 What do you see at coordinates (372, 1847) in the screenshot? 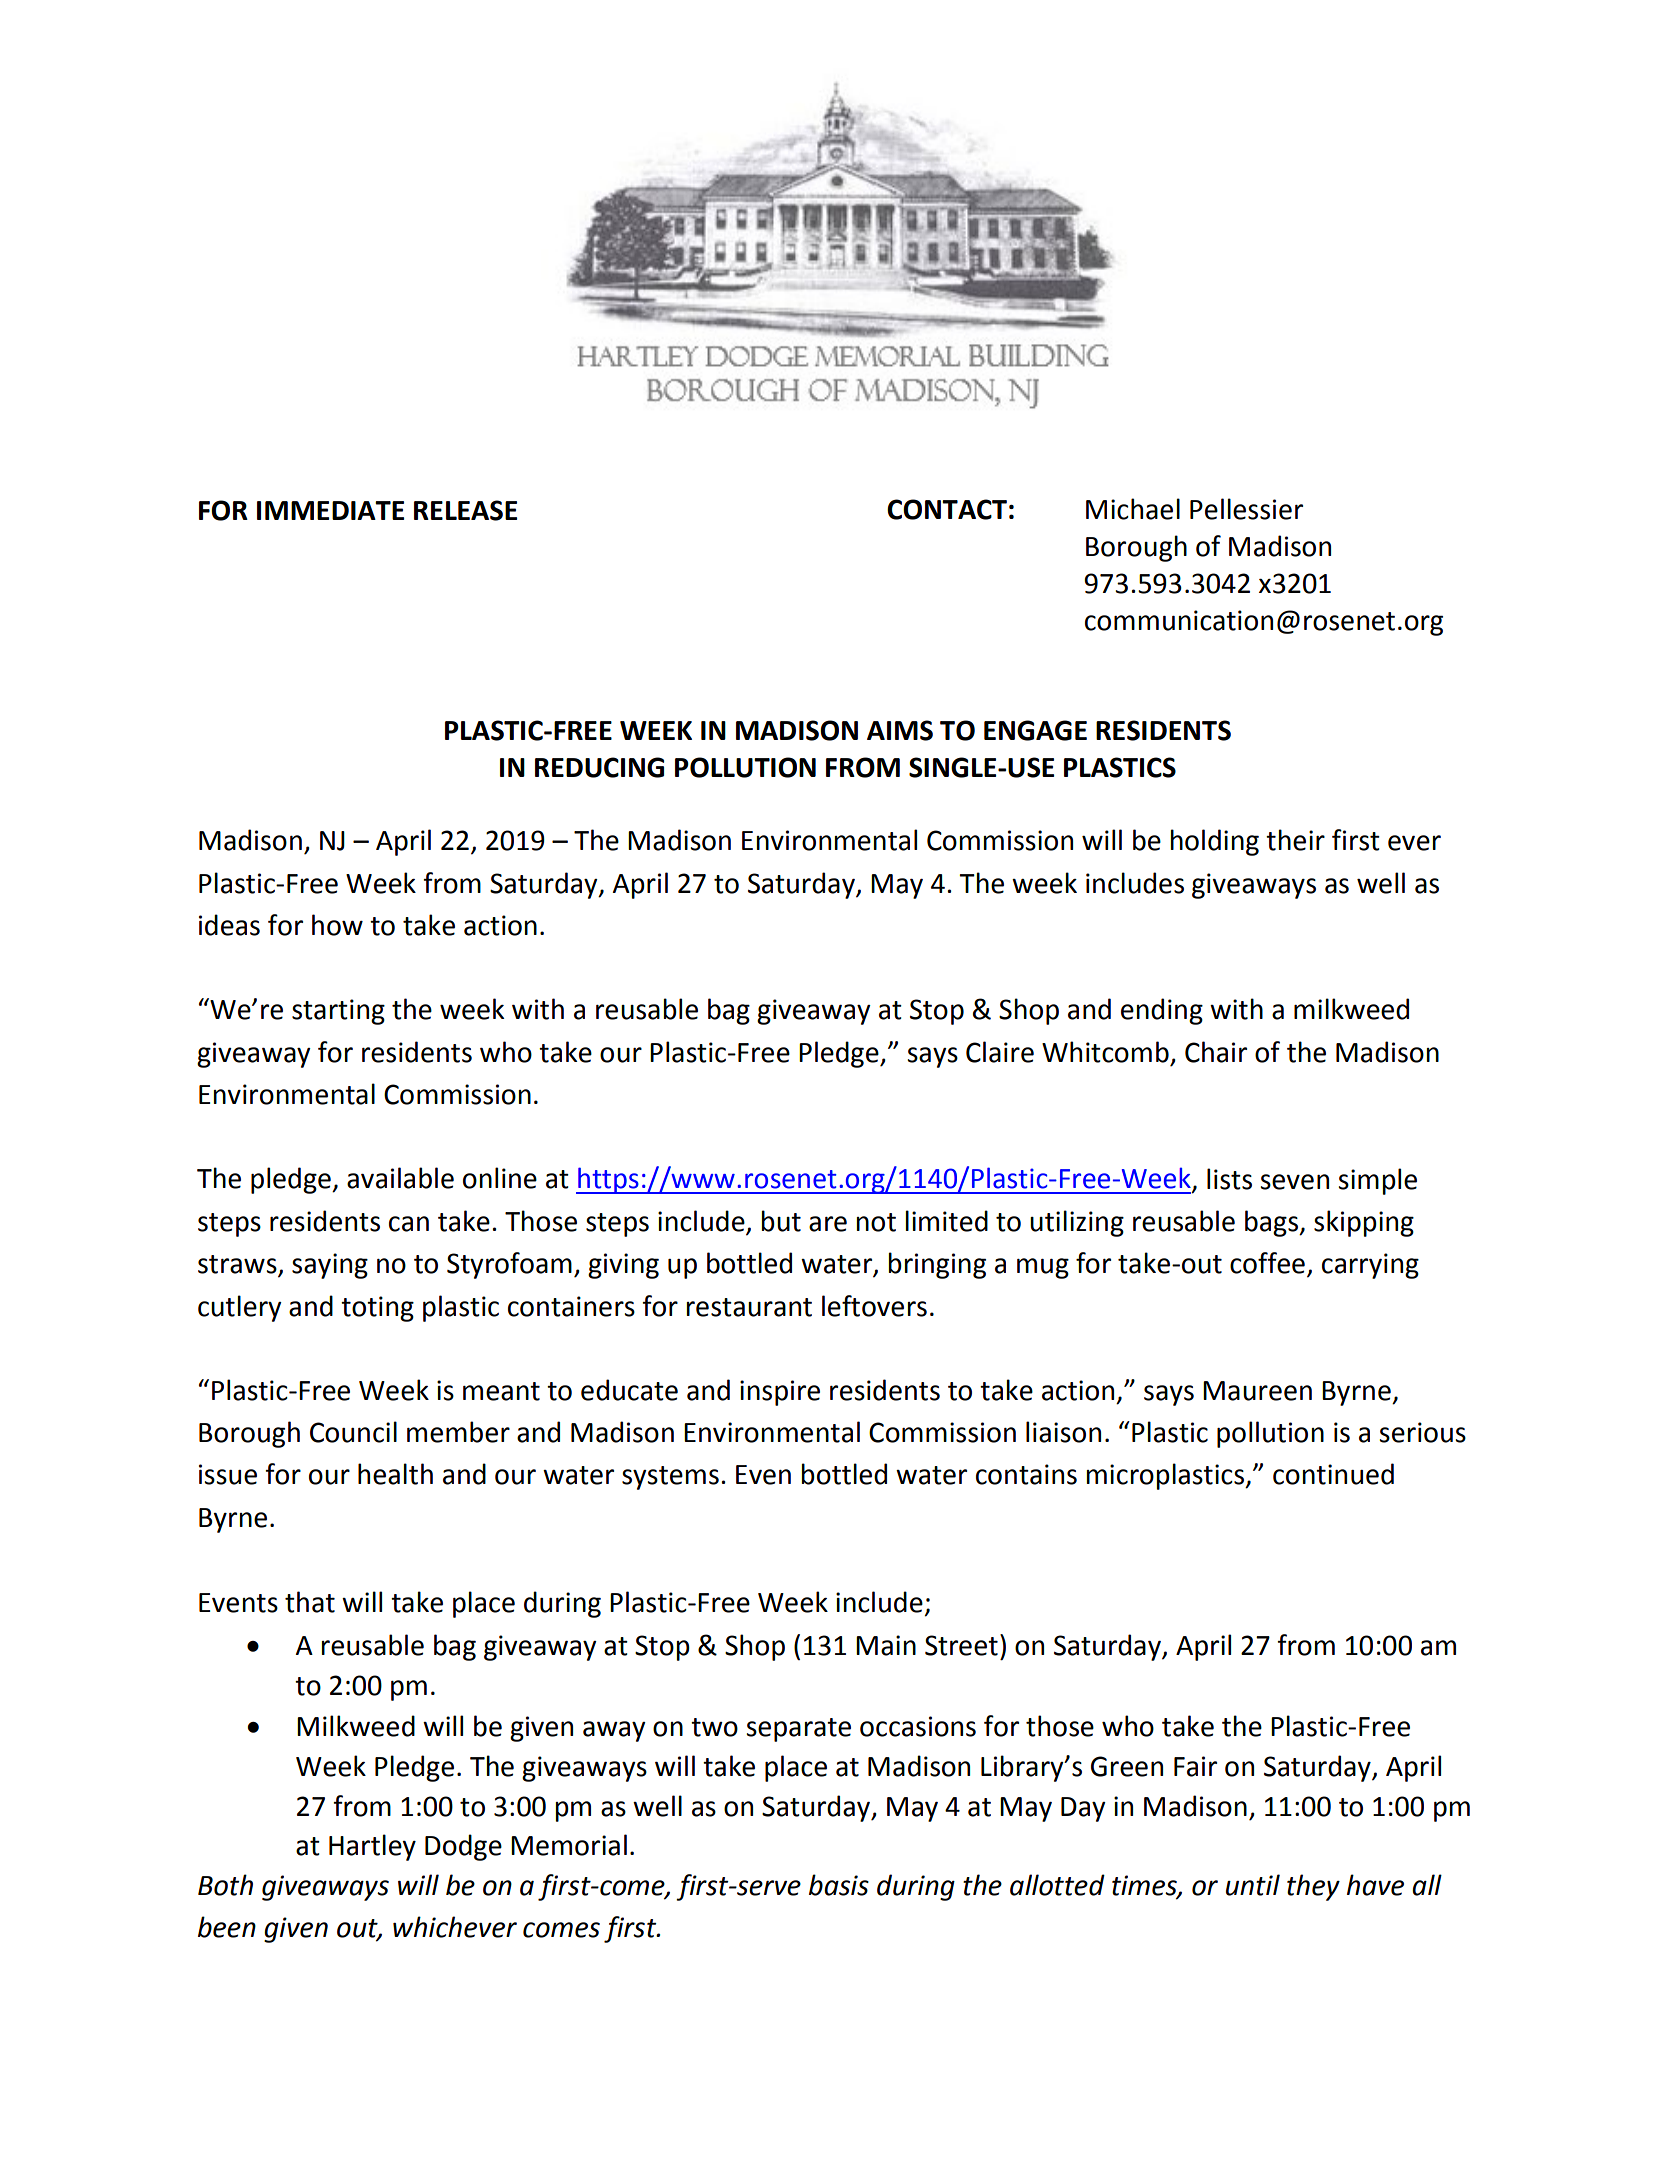
I see `Hartley` at bounding box center [372, 1847].
